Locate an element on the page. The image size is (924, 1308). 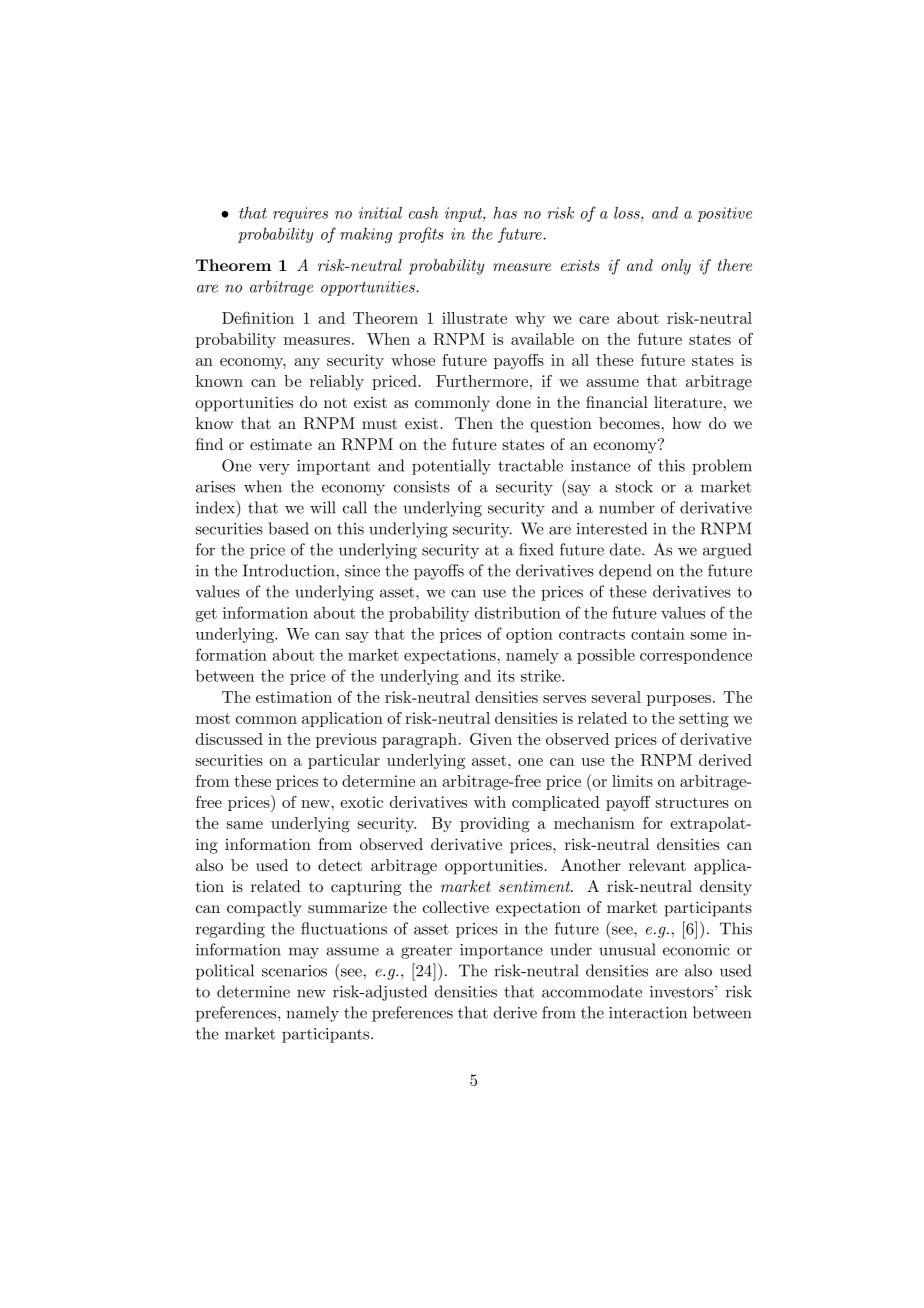
how is located at coordinates (686, 423).
